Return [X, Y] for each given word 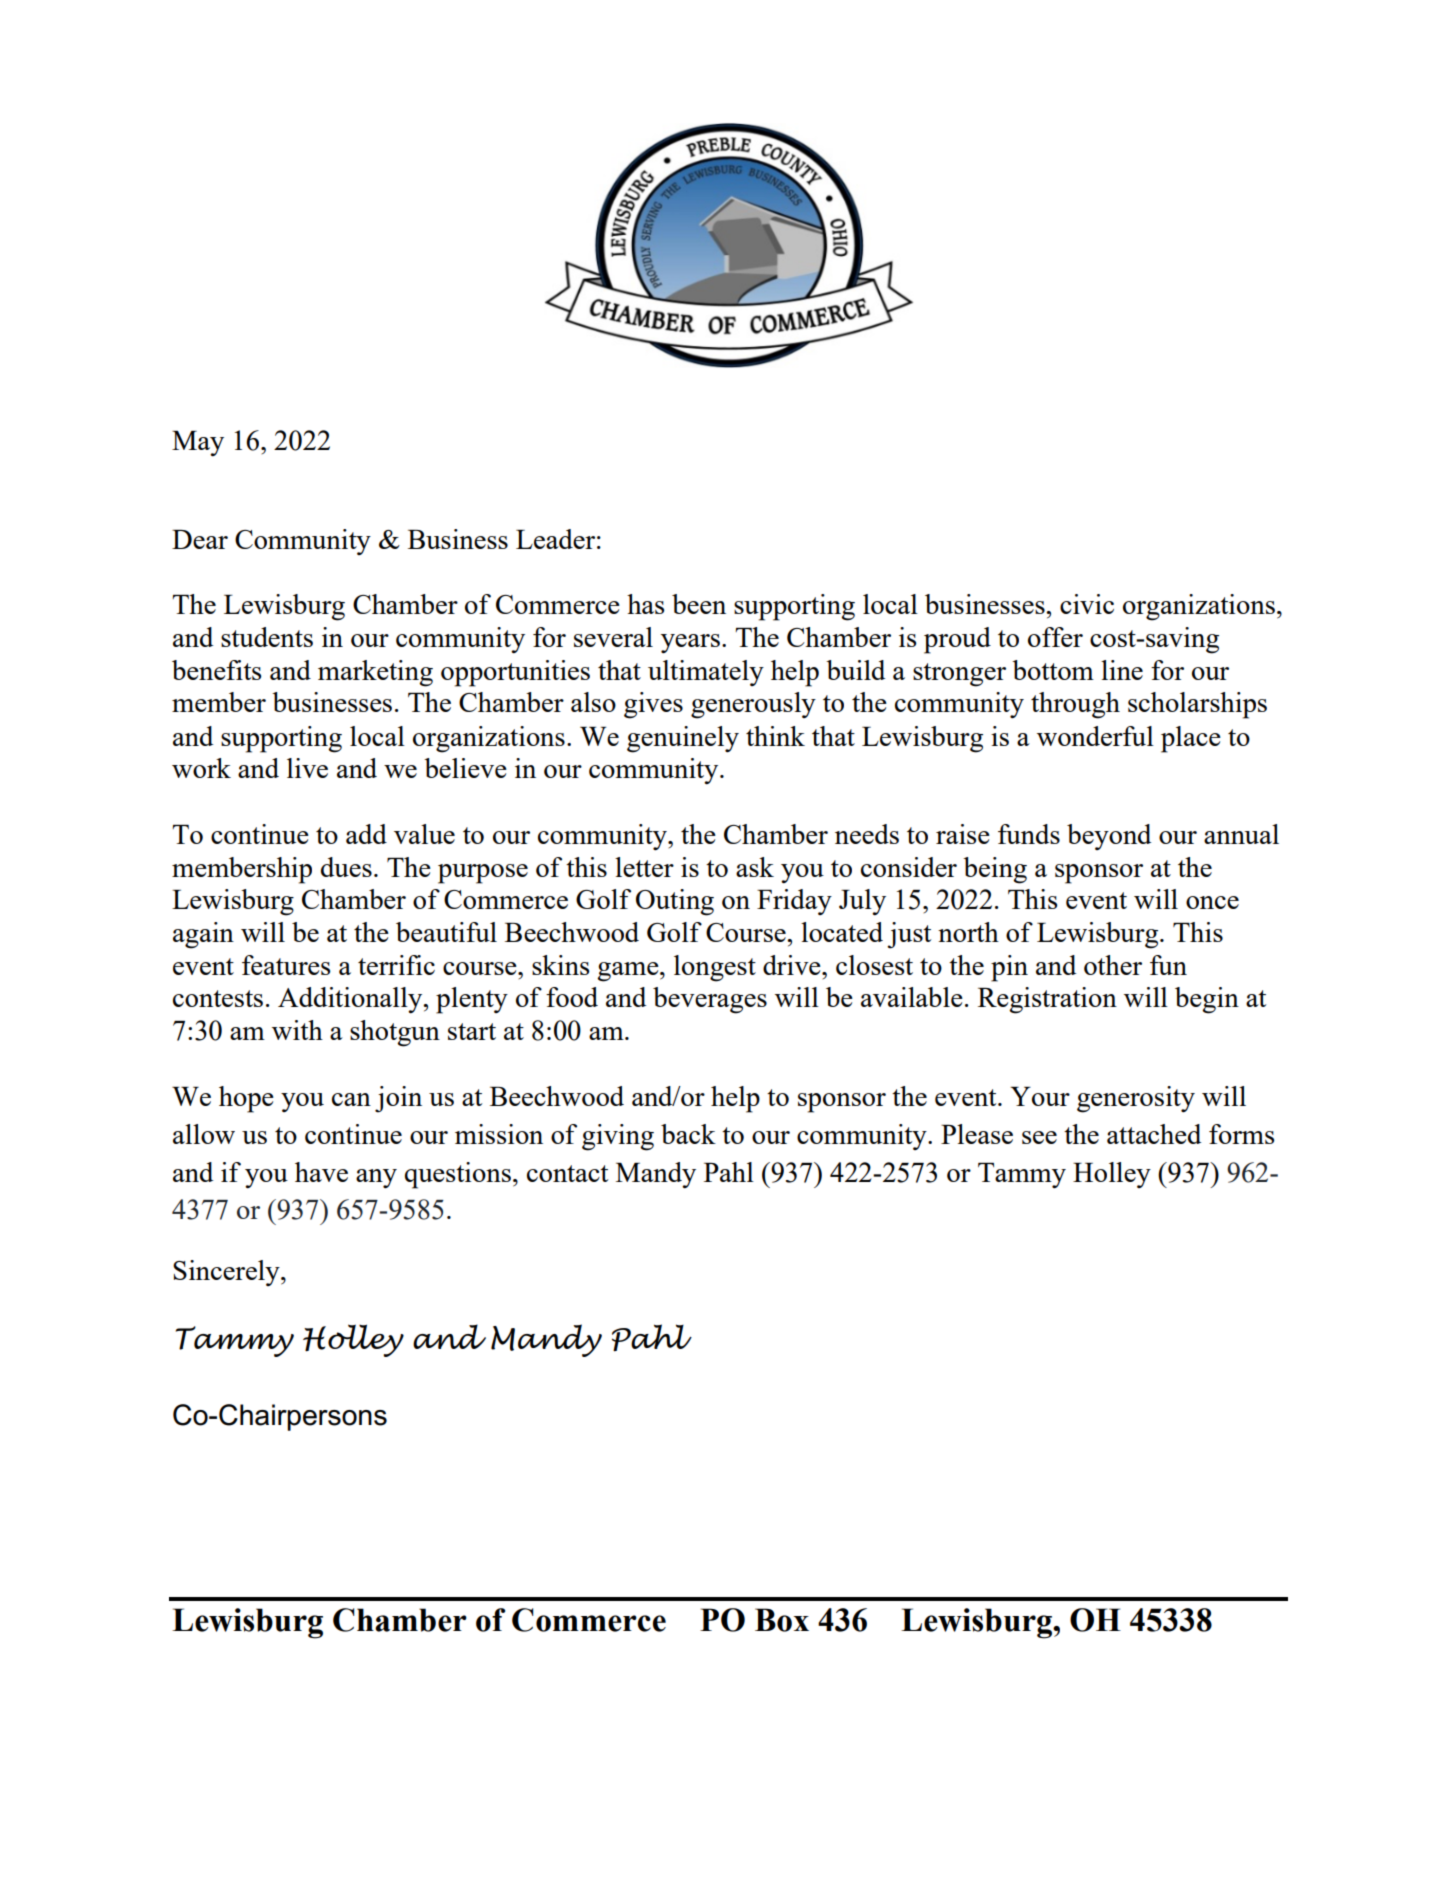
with [297, 1030]
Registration [1047, 1000]
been [699, 604]
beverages [710, 1000]
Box [782, 1620]
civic [1087, 604]
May [198, 444]
